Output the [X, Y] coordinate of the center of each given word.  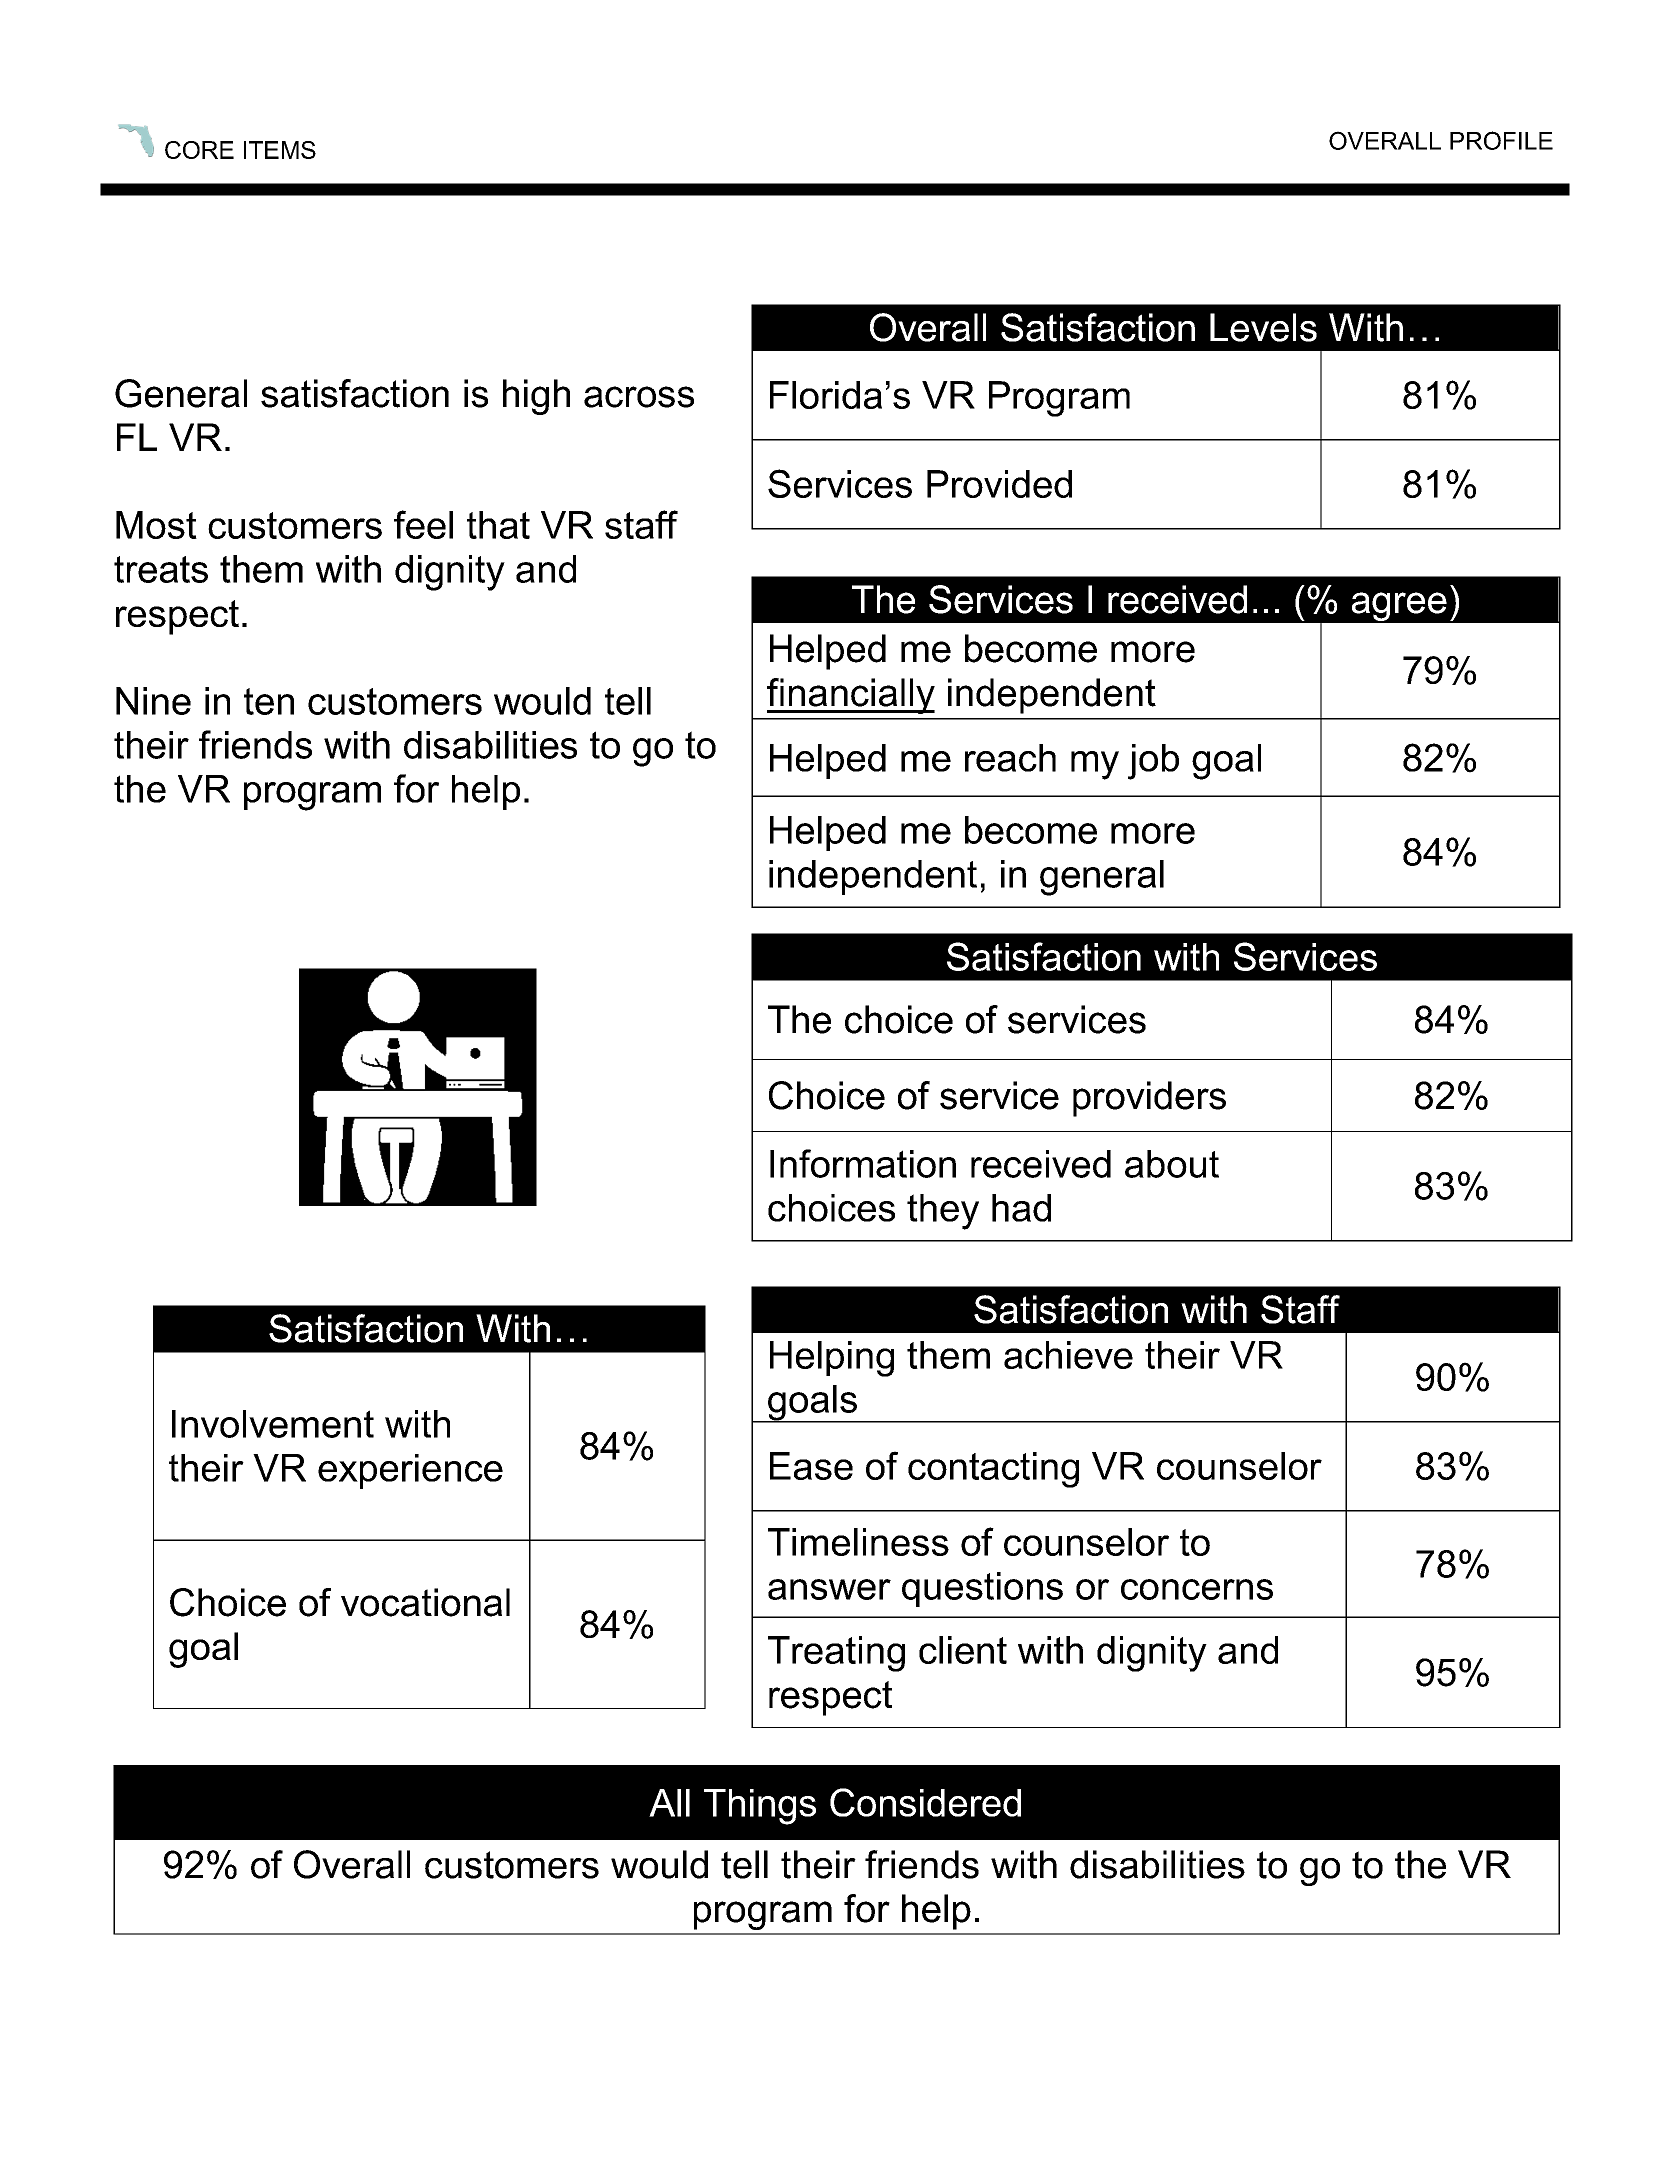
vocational [425, 1602]
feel [423, 524]
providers [1149, 1099]
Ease [811, 1466]
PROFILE [1501, 140]
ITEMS [280, 150]
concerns [1197, 1589]
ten [269, 701]
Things [760, 1807]
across [639, 397]
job [1153, 762]
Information [863, 1163]
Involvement [273, 1424]
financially [851, 696]
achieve [1068, 1355]
